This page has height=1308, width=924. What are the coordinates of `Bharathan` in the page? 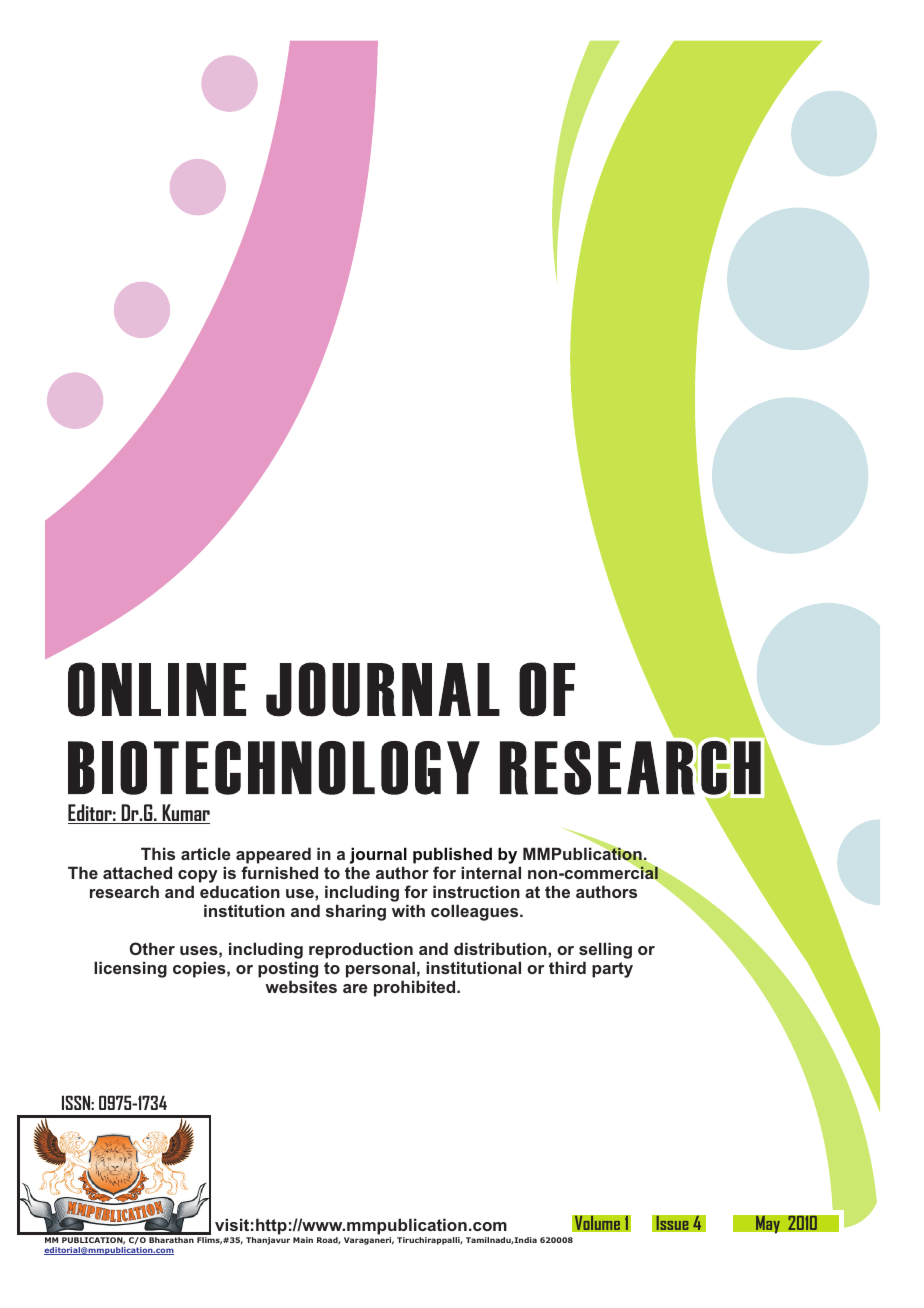 It's located at (171, 1240).
